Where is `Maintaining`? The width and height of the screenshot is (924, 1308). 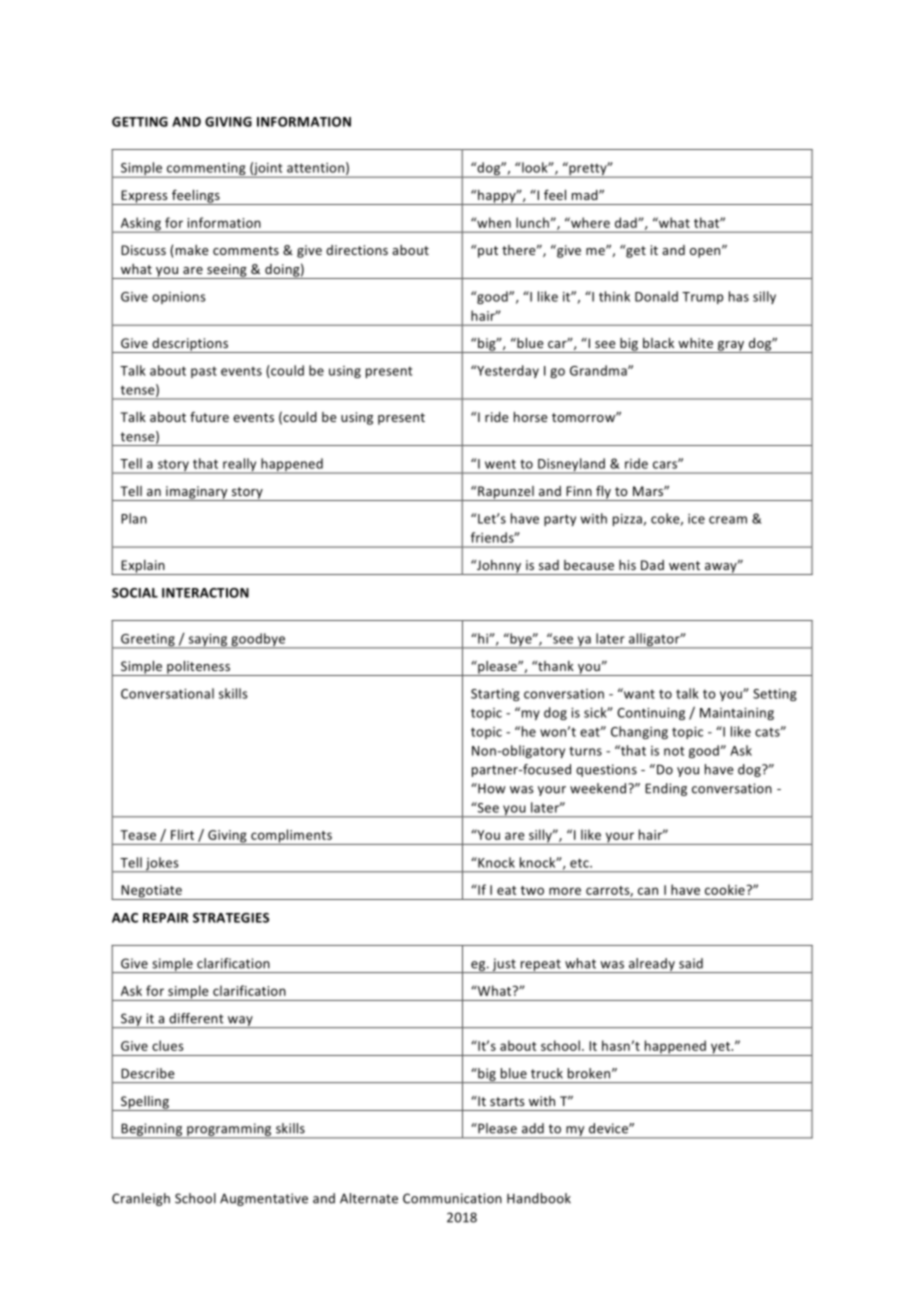 Maintaining is located at coordinates (737, 714).
